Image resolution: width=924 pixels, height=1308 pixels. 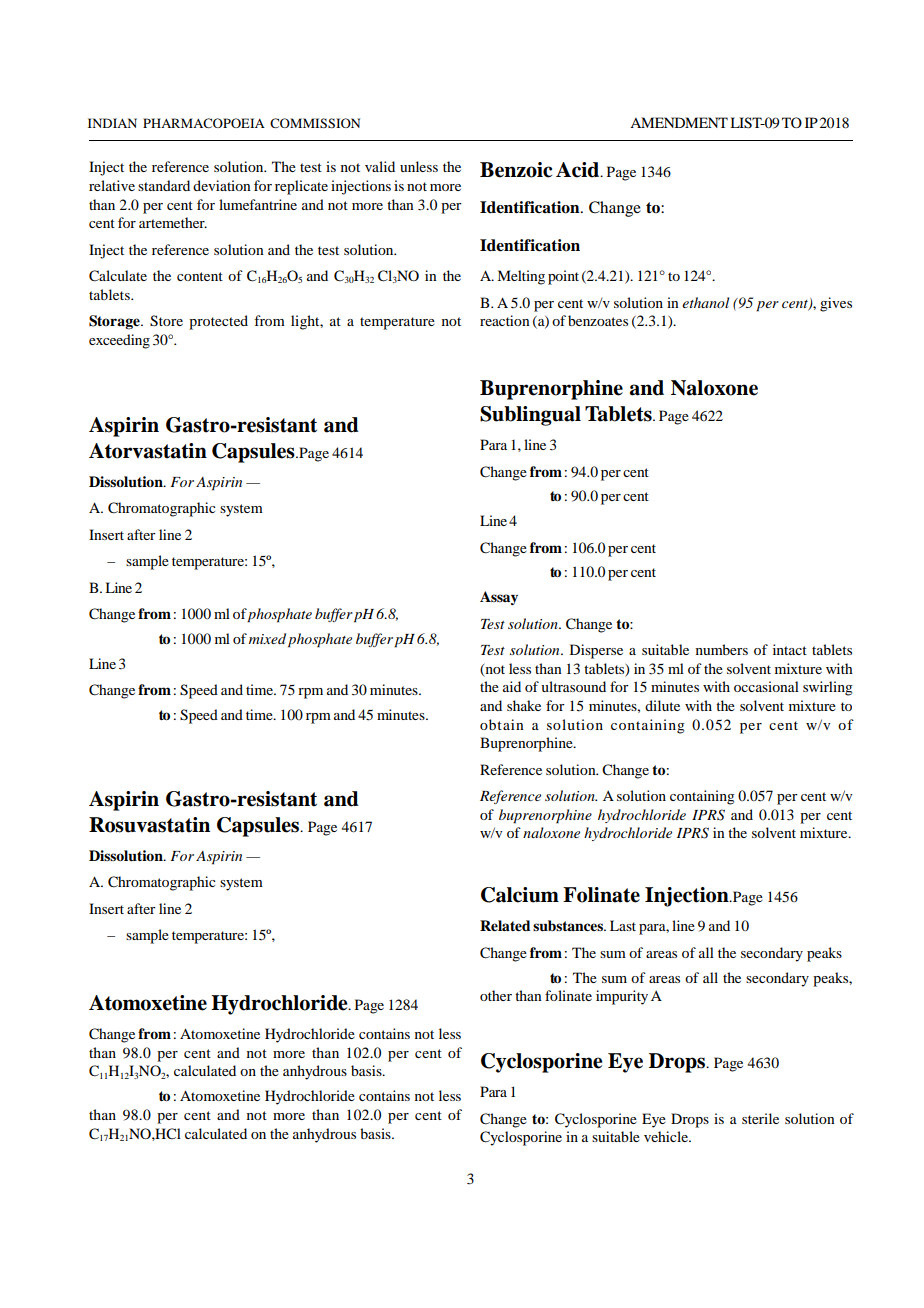 I want to click on Benzoic, so click(x=516, y=170).
